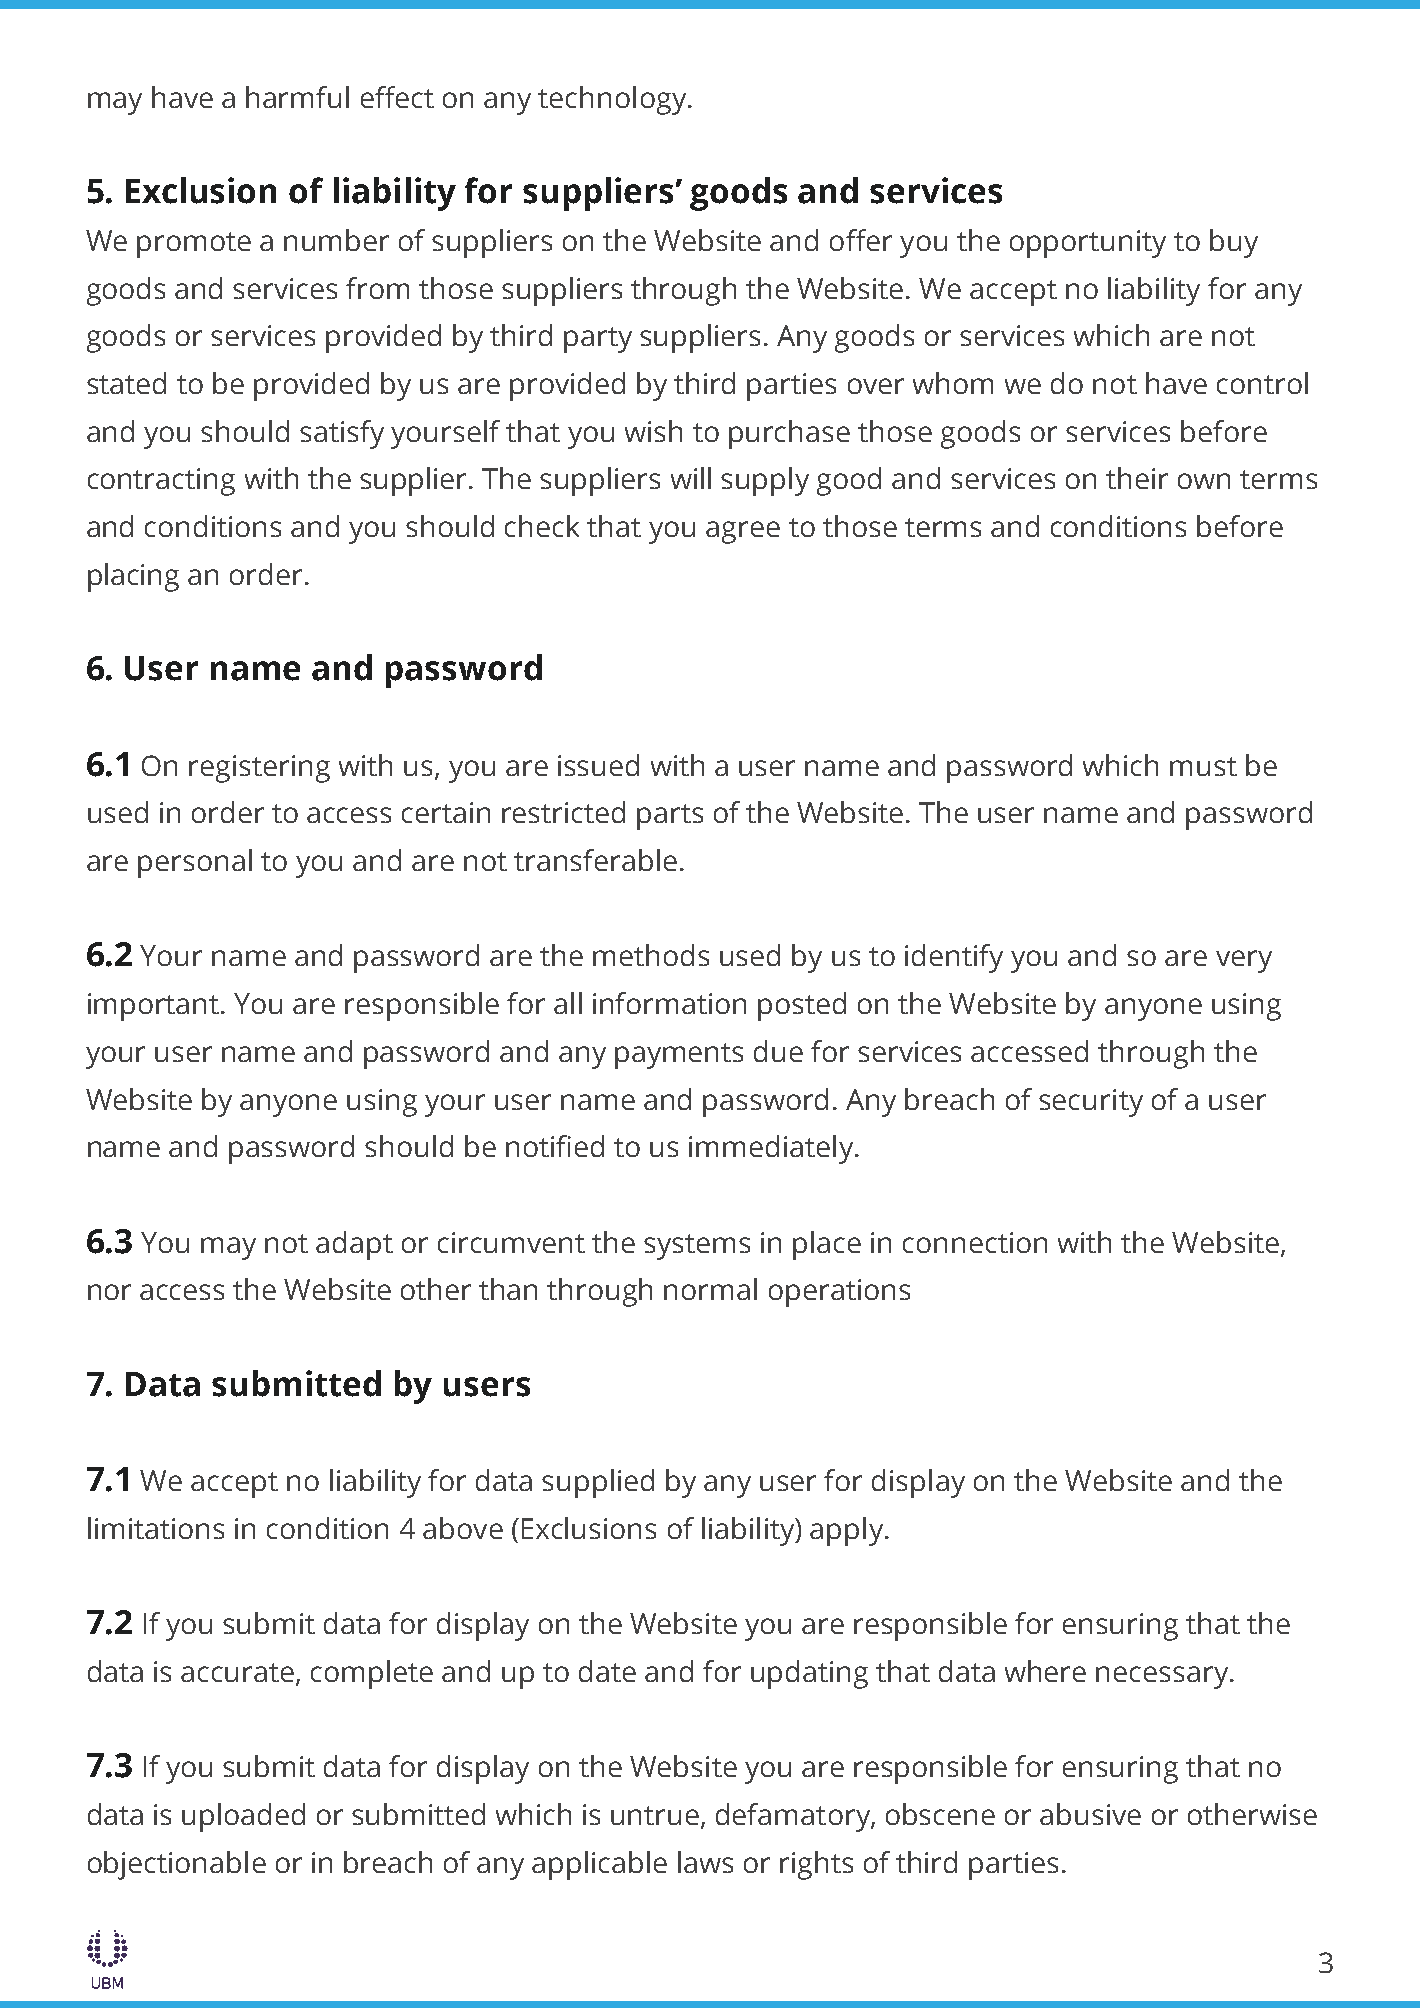 The height and width of the screenshot is (2008, 1420). I want to click on untrue, so click(655, 1815).
